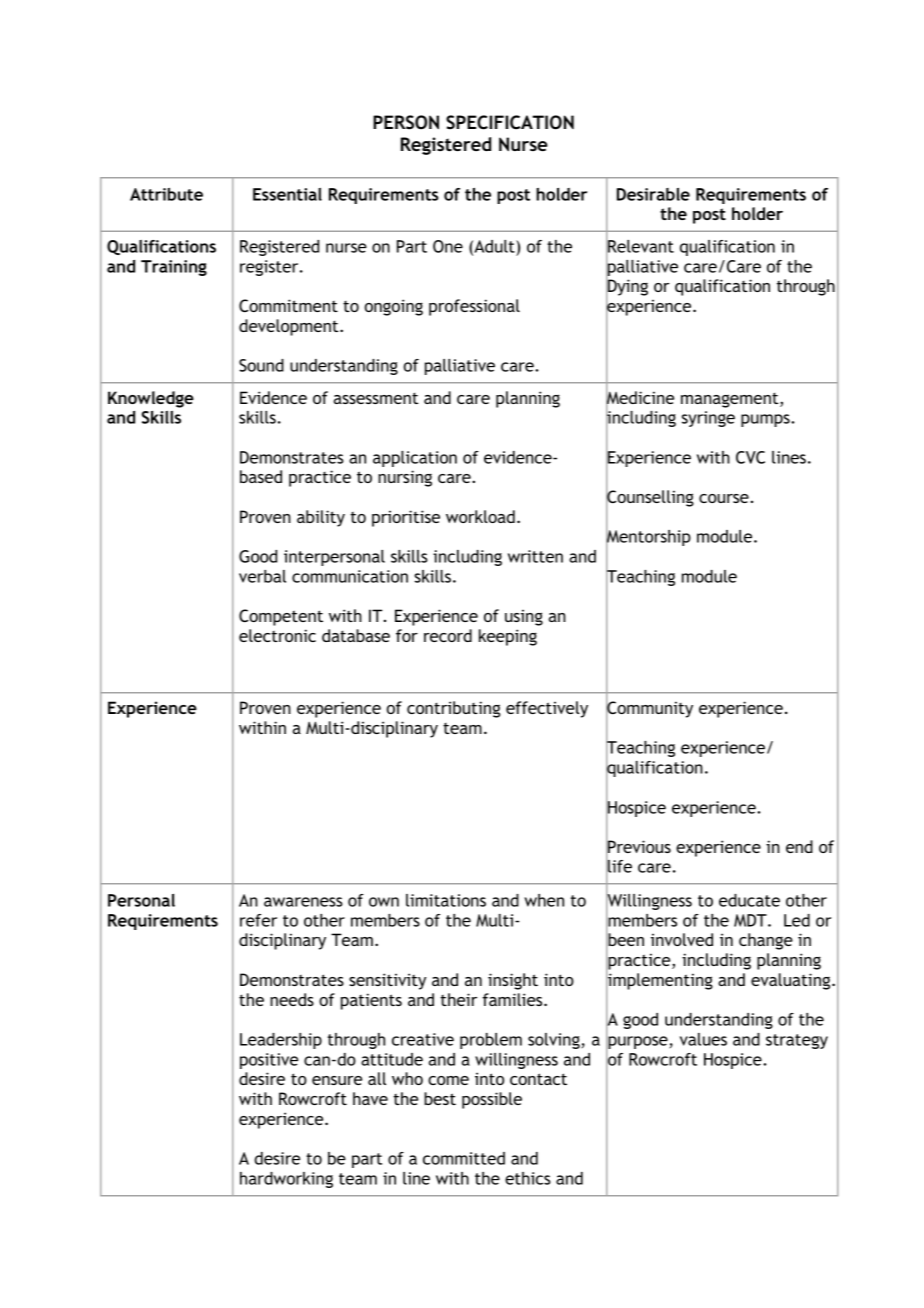 This screenshot has width=924, height=1308. I want to click on Community, so click(649, 709).
